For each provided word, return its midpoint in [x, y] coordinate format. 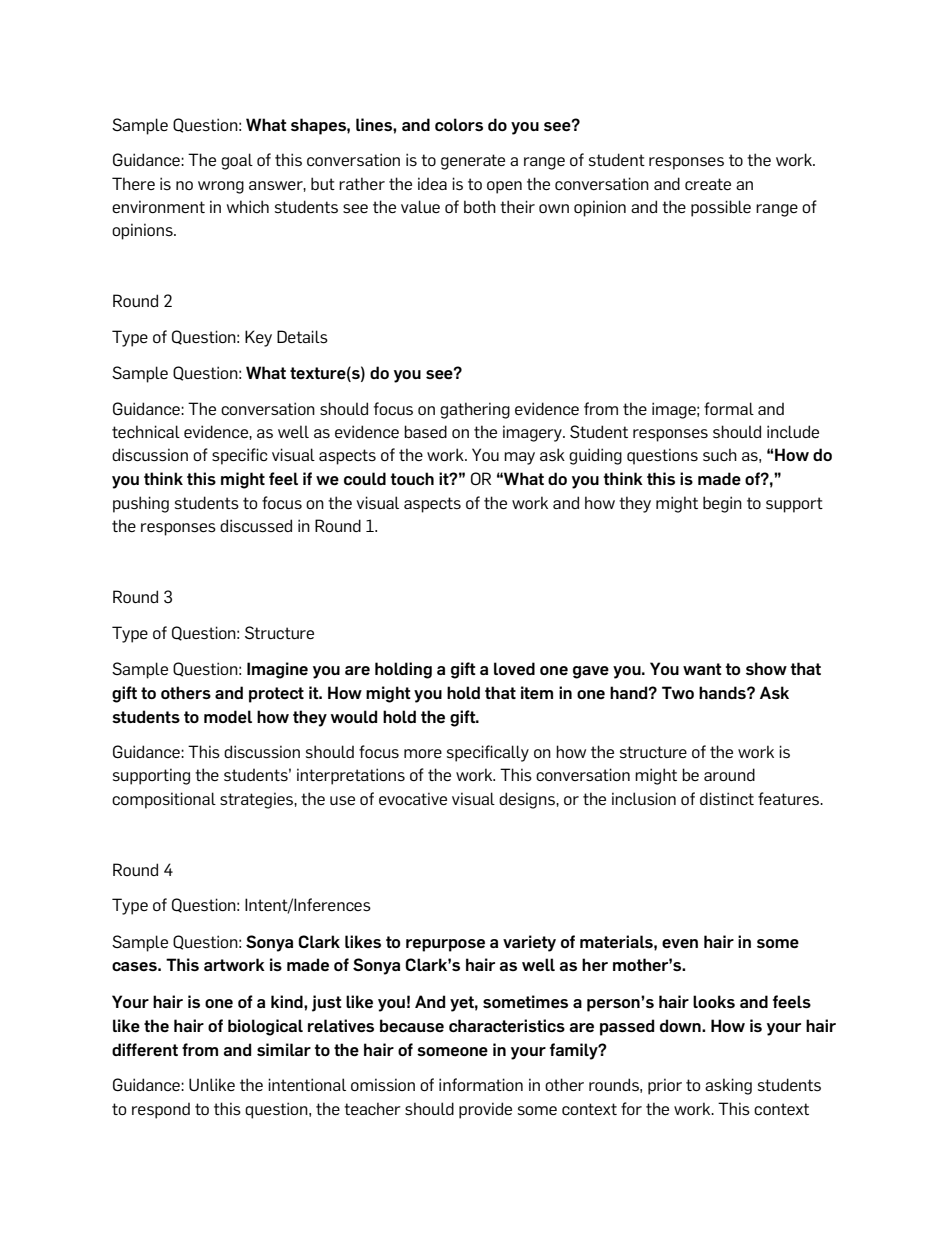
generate [473, 162]
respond [161, 1111]
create [708, 184]
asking [728, 1086]
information [481, 1084]
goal [237, 161]
